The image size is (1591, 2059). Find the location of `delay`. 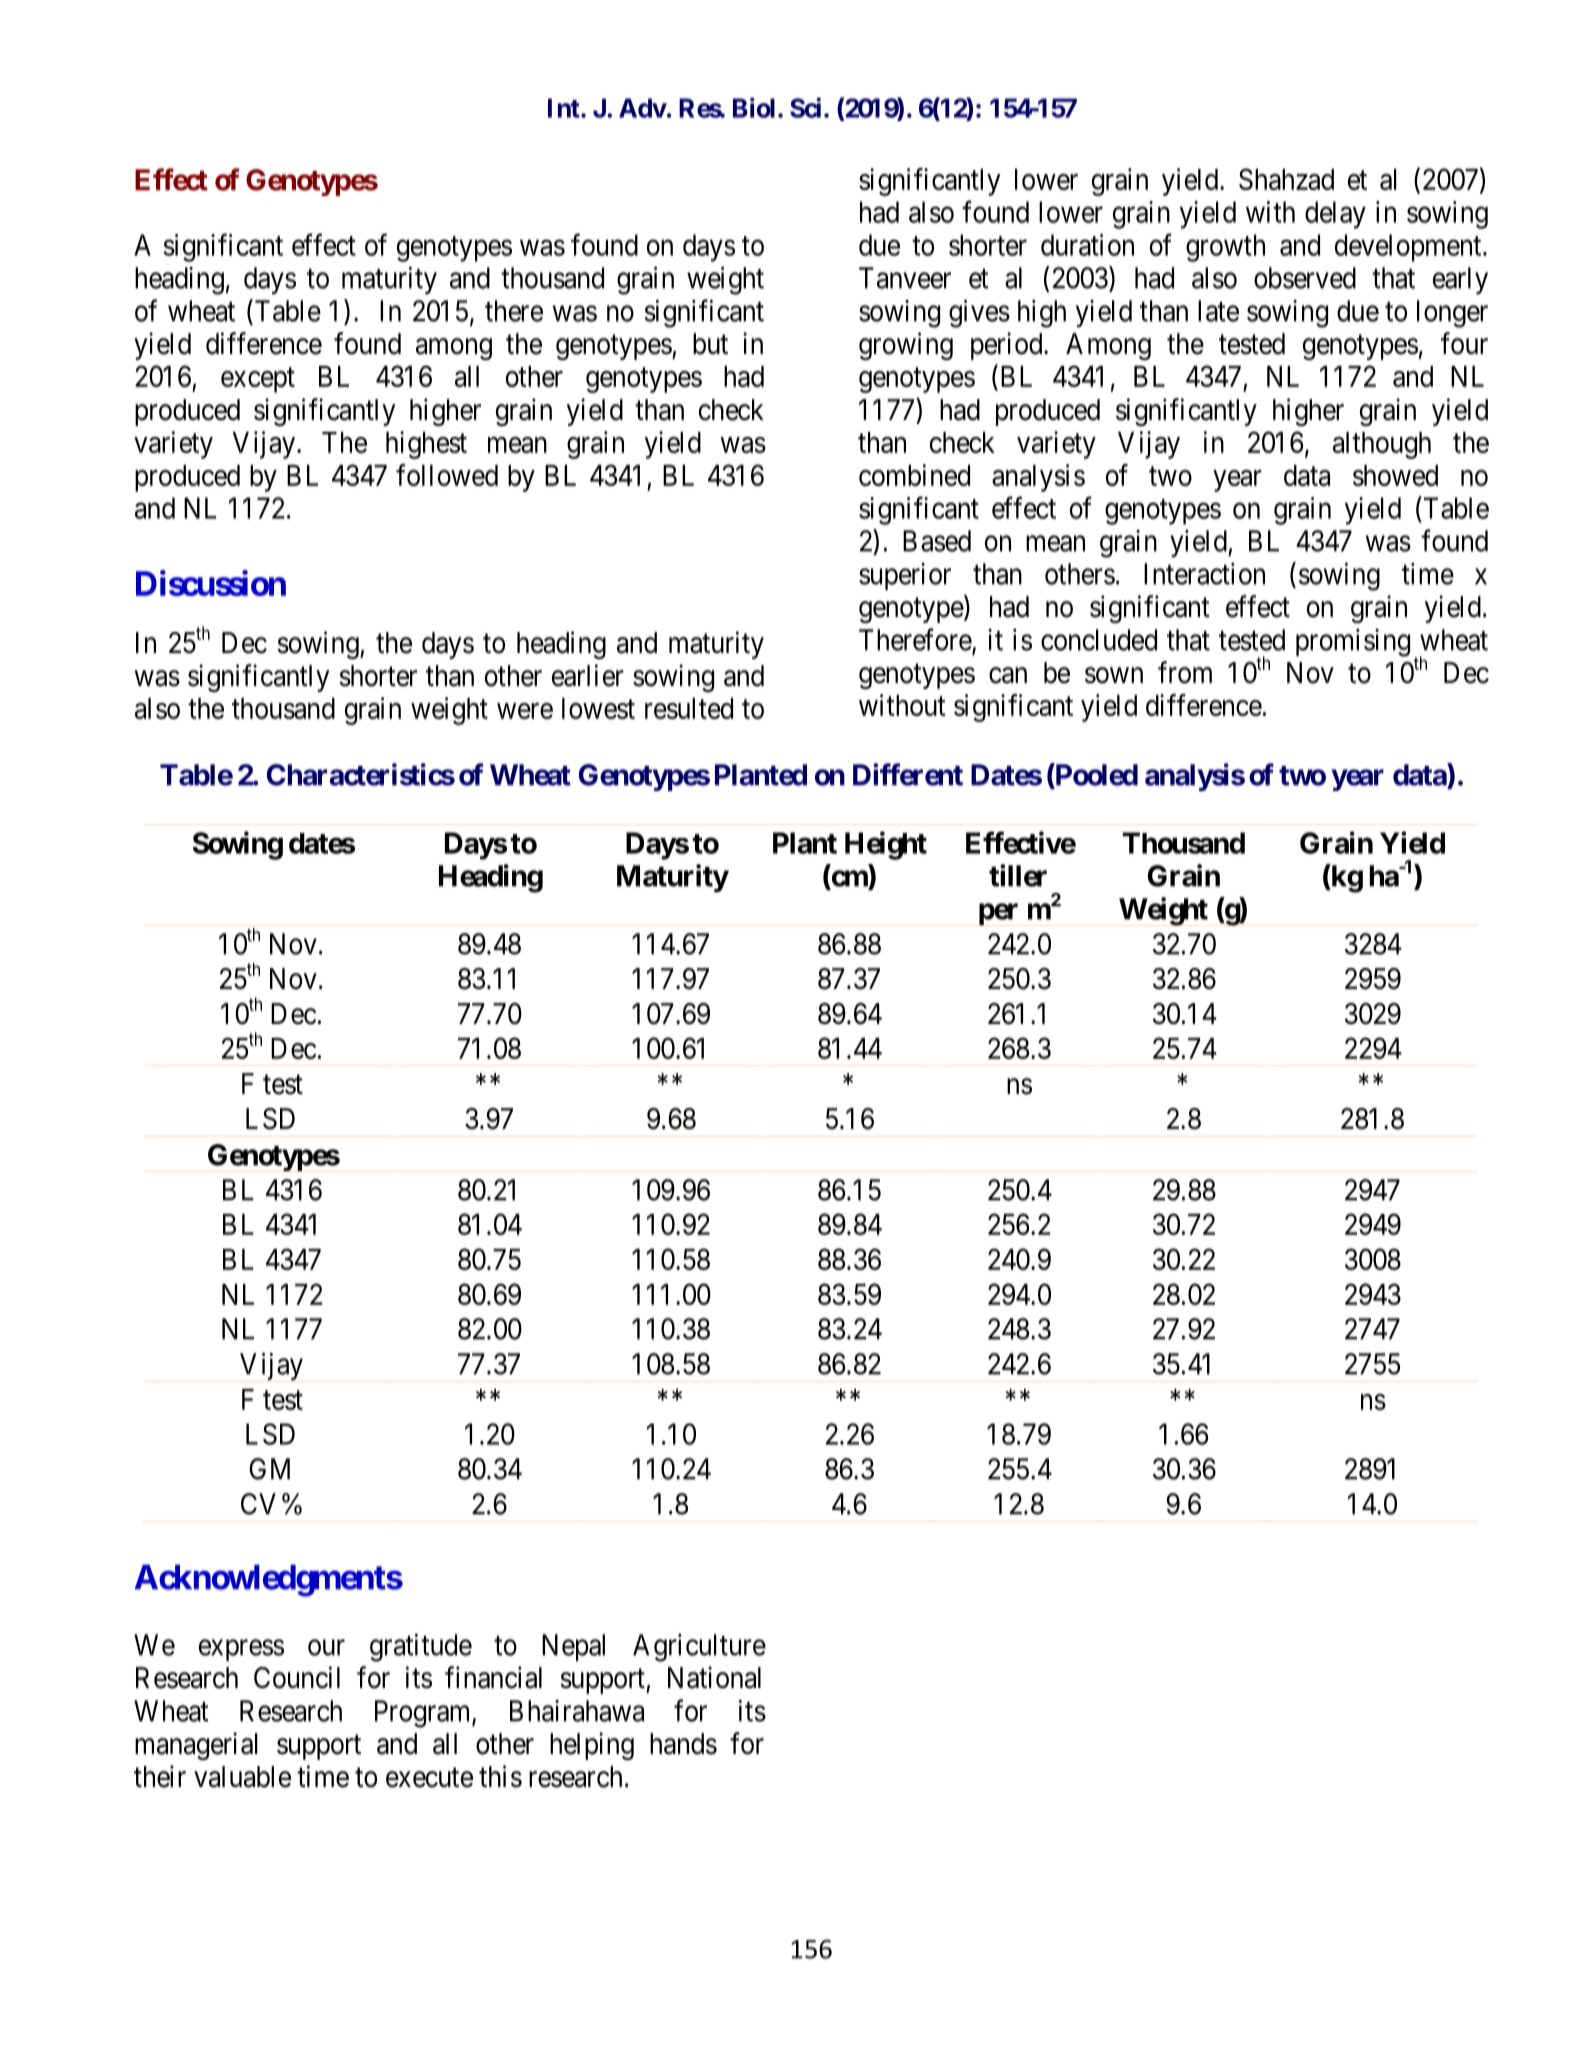

delay is located at coordinates (1335, 215).
